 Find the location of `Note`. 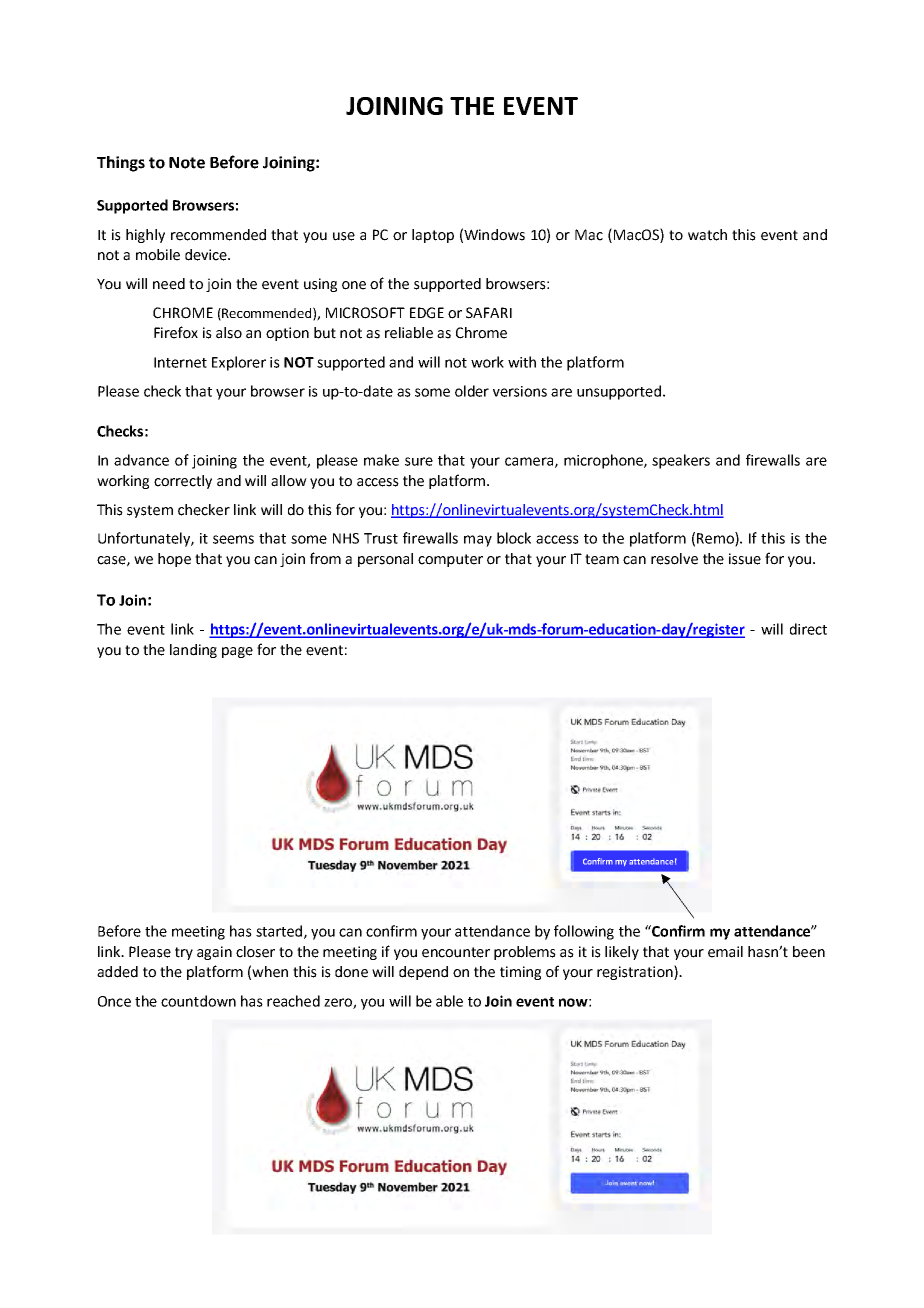

Note is located at coordinates (187, 163).
